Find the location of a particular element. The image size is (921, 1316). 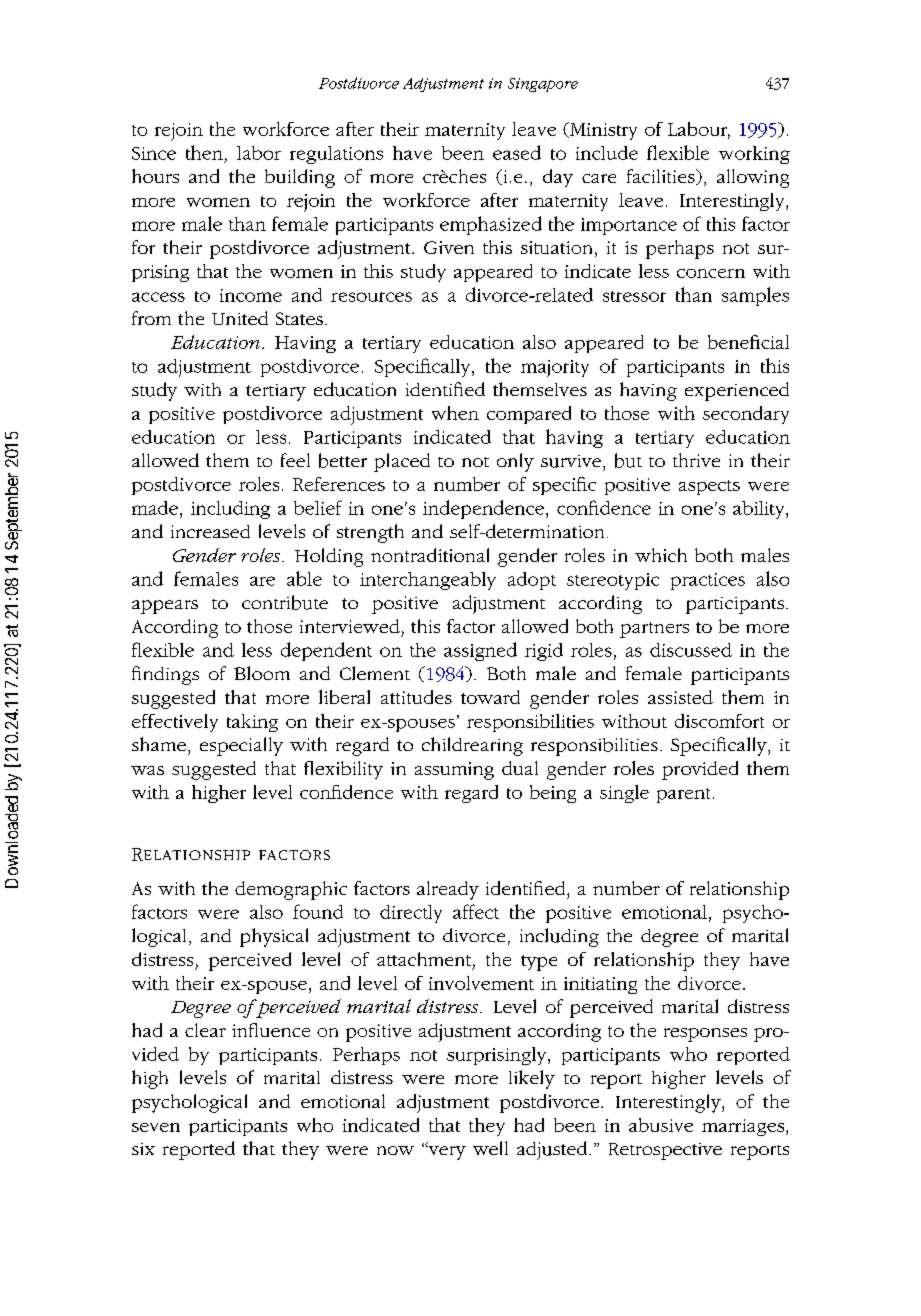

seven is located at coordinates (156, 1127).
